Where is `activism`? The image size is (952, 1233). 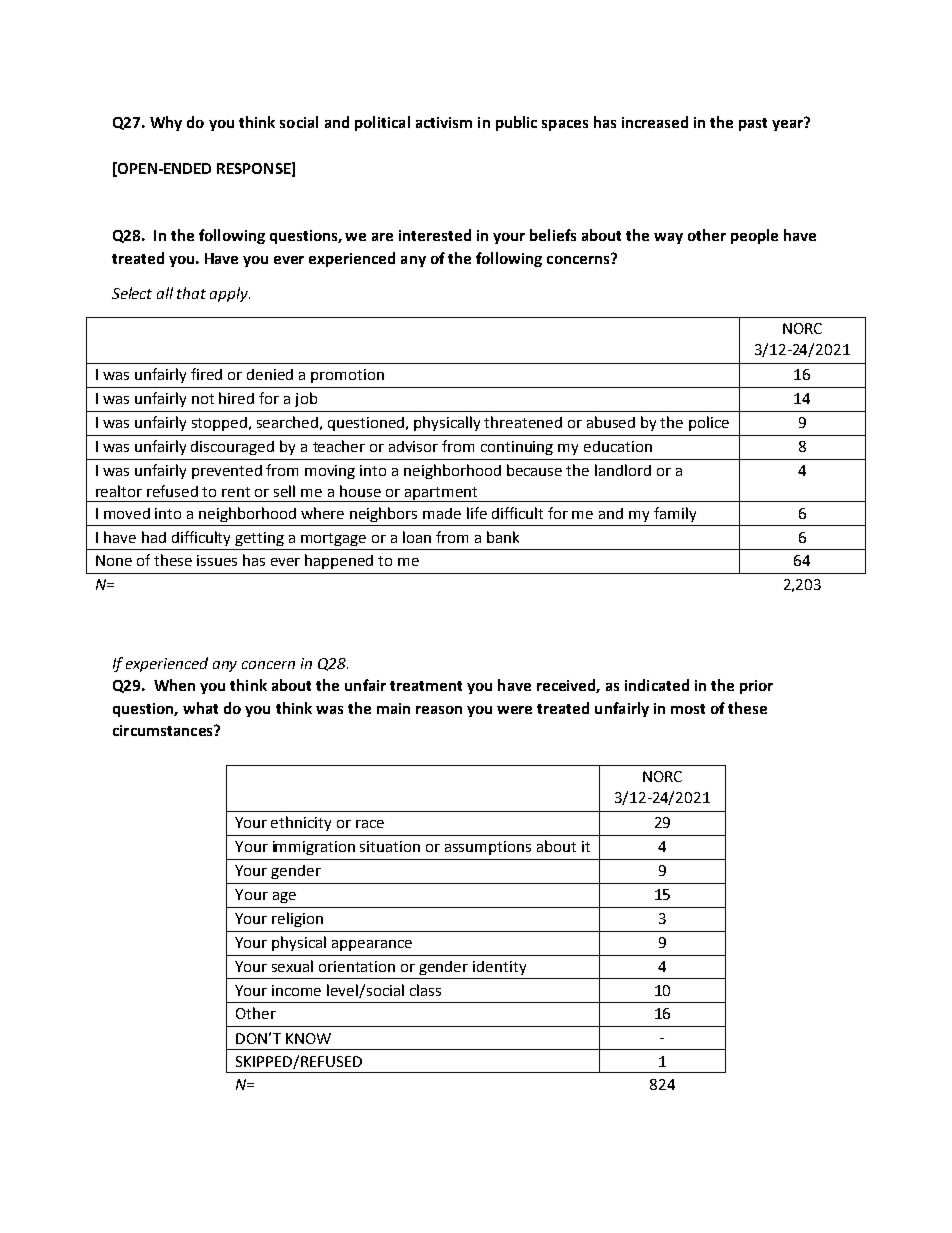 activism is located at coordinates (444, 122).
